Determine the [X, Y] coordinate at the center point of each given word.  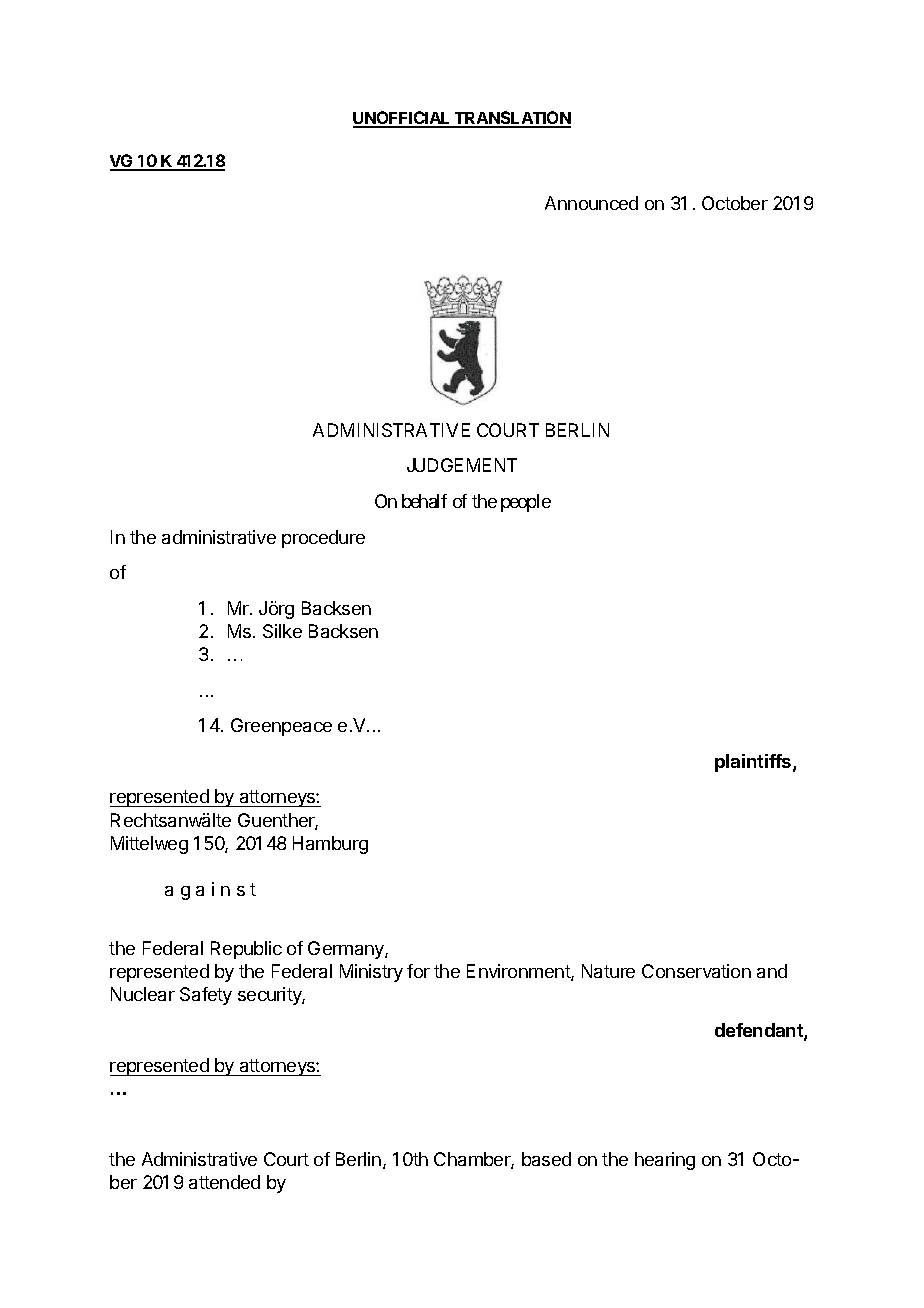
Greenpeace [281, 727]
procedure [323, 539]
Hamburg [330, 845]
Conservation [696, 971]
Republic [246, 950]
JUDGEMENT [462, 465]
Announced [591, 203]
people [526, 503]
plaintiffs [754, 763]
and [772, 971]
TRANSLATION [512, 119]
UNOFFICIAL [403, 119]
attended [224, 1182]
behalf [424, 501]
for [418, 971]
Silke [282, 631]
